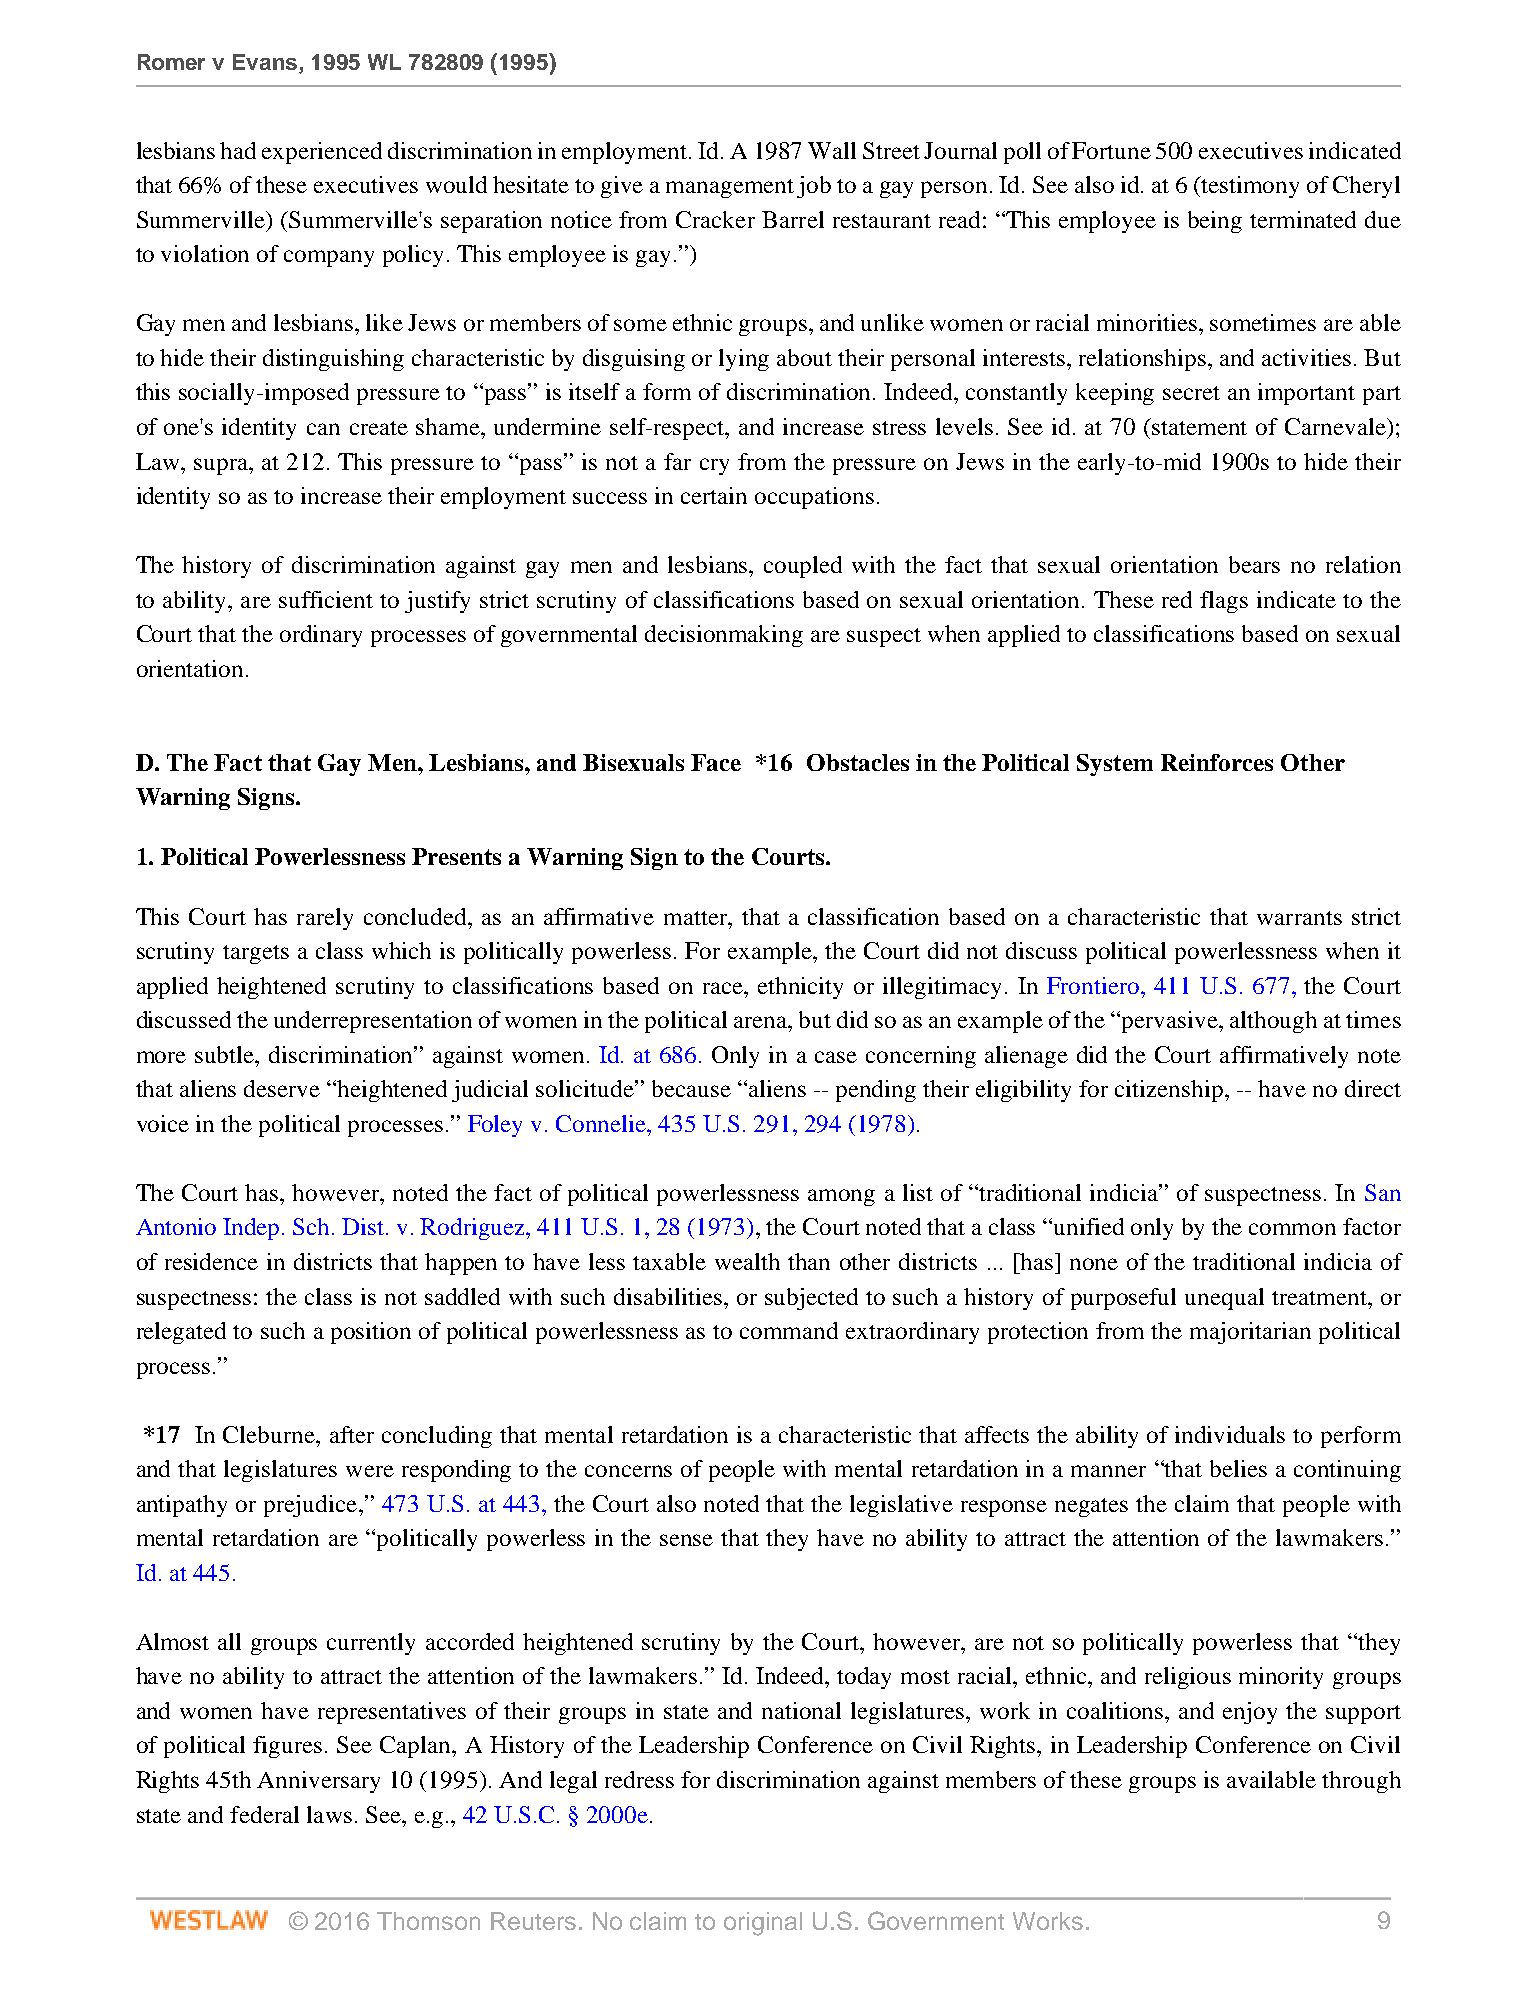  Describe the element at coordinates (1249, 187) in the screenshot. I see `testimony` at that location.
